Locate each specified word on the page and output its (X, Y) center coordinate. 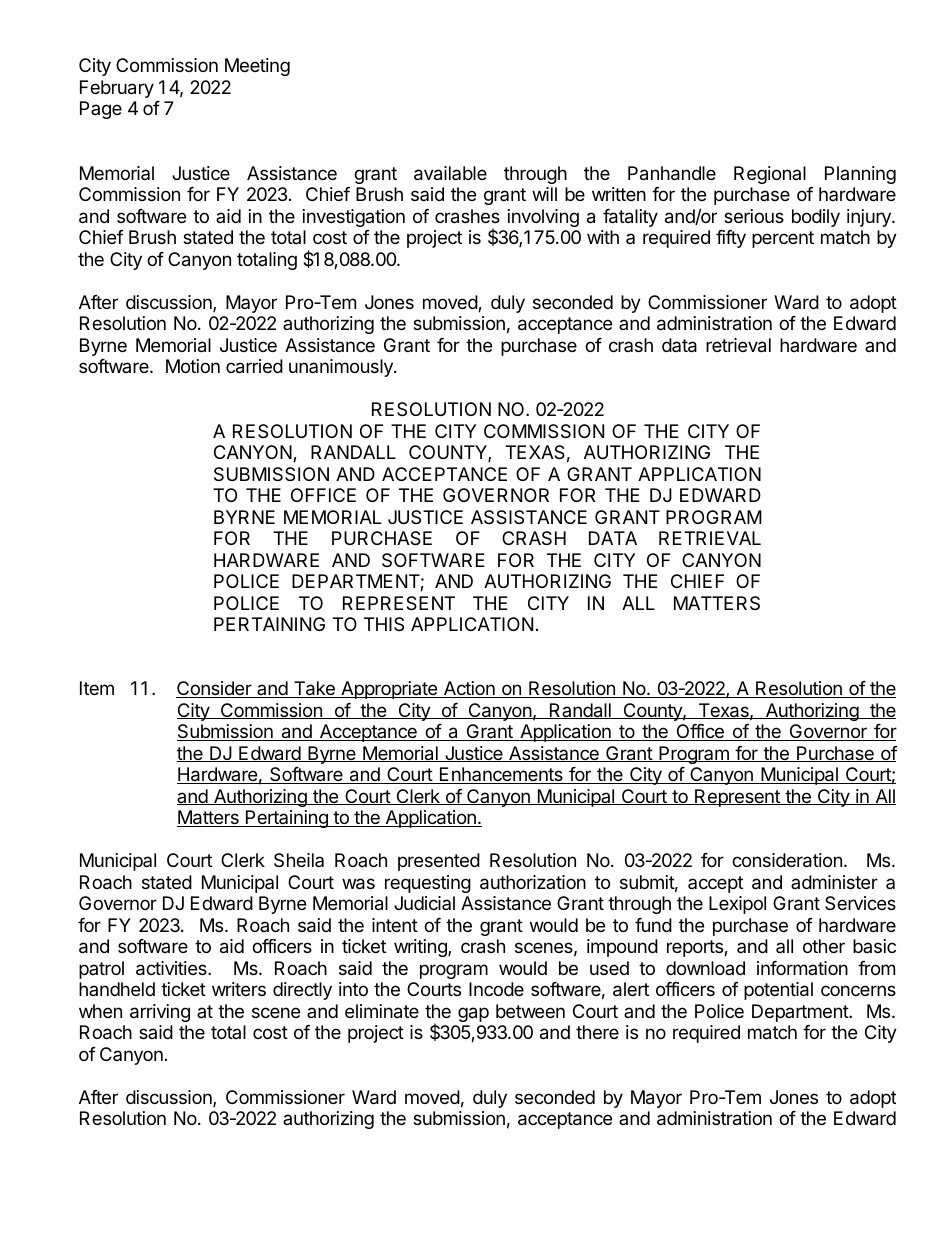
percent (783, 239)
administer (834, 882)
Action (469, 689)
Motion (193, 366)
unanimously (342, 368)
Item (97, 688)
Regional (770, 175)
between (530, 1011)
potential (778, 991)
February (117, 89)
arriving (160, 1013)
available (450, 173)
